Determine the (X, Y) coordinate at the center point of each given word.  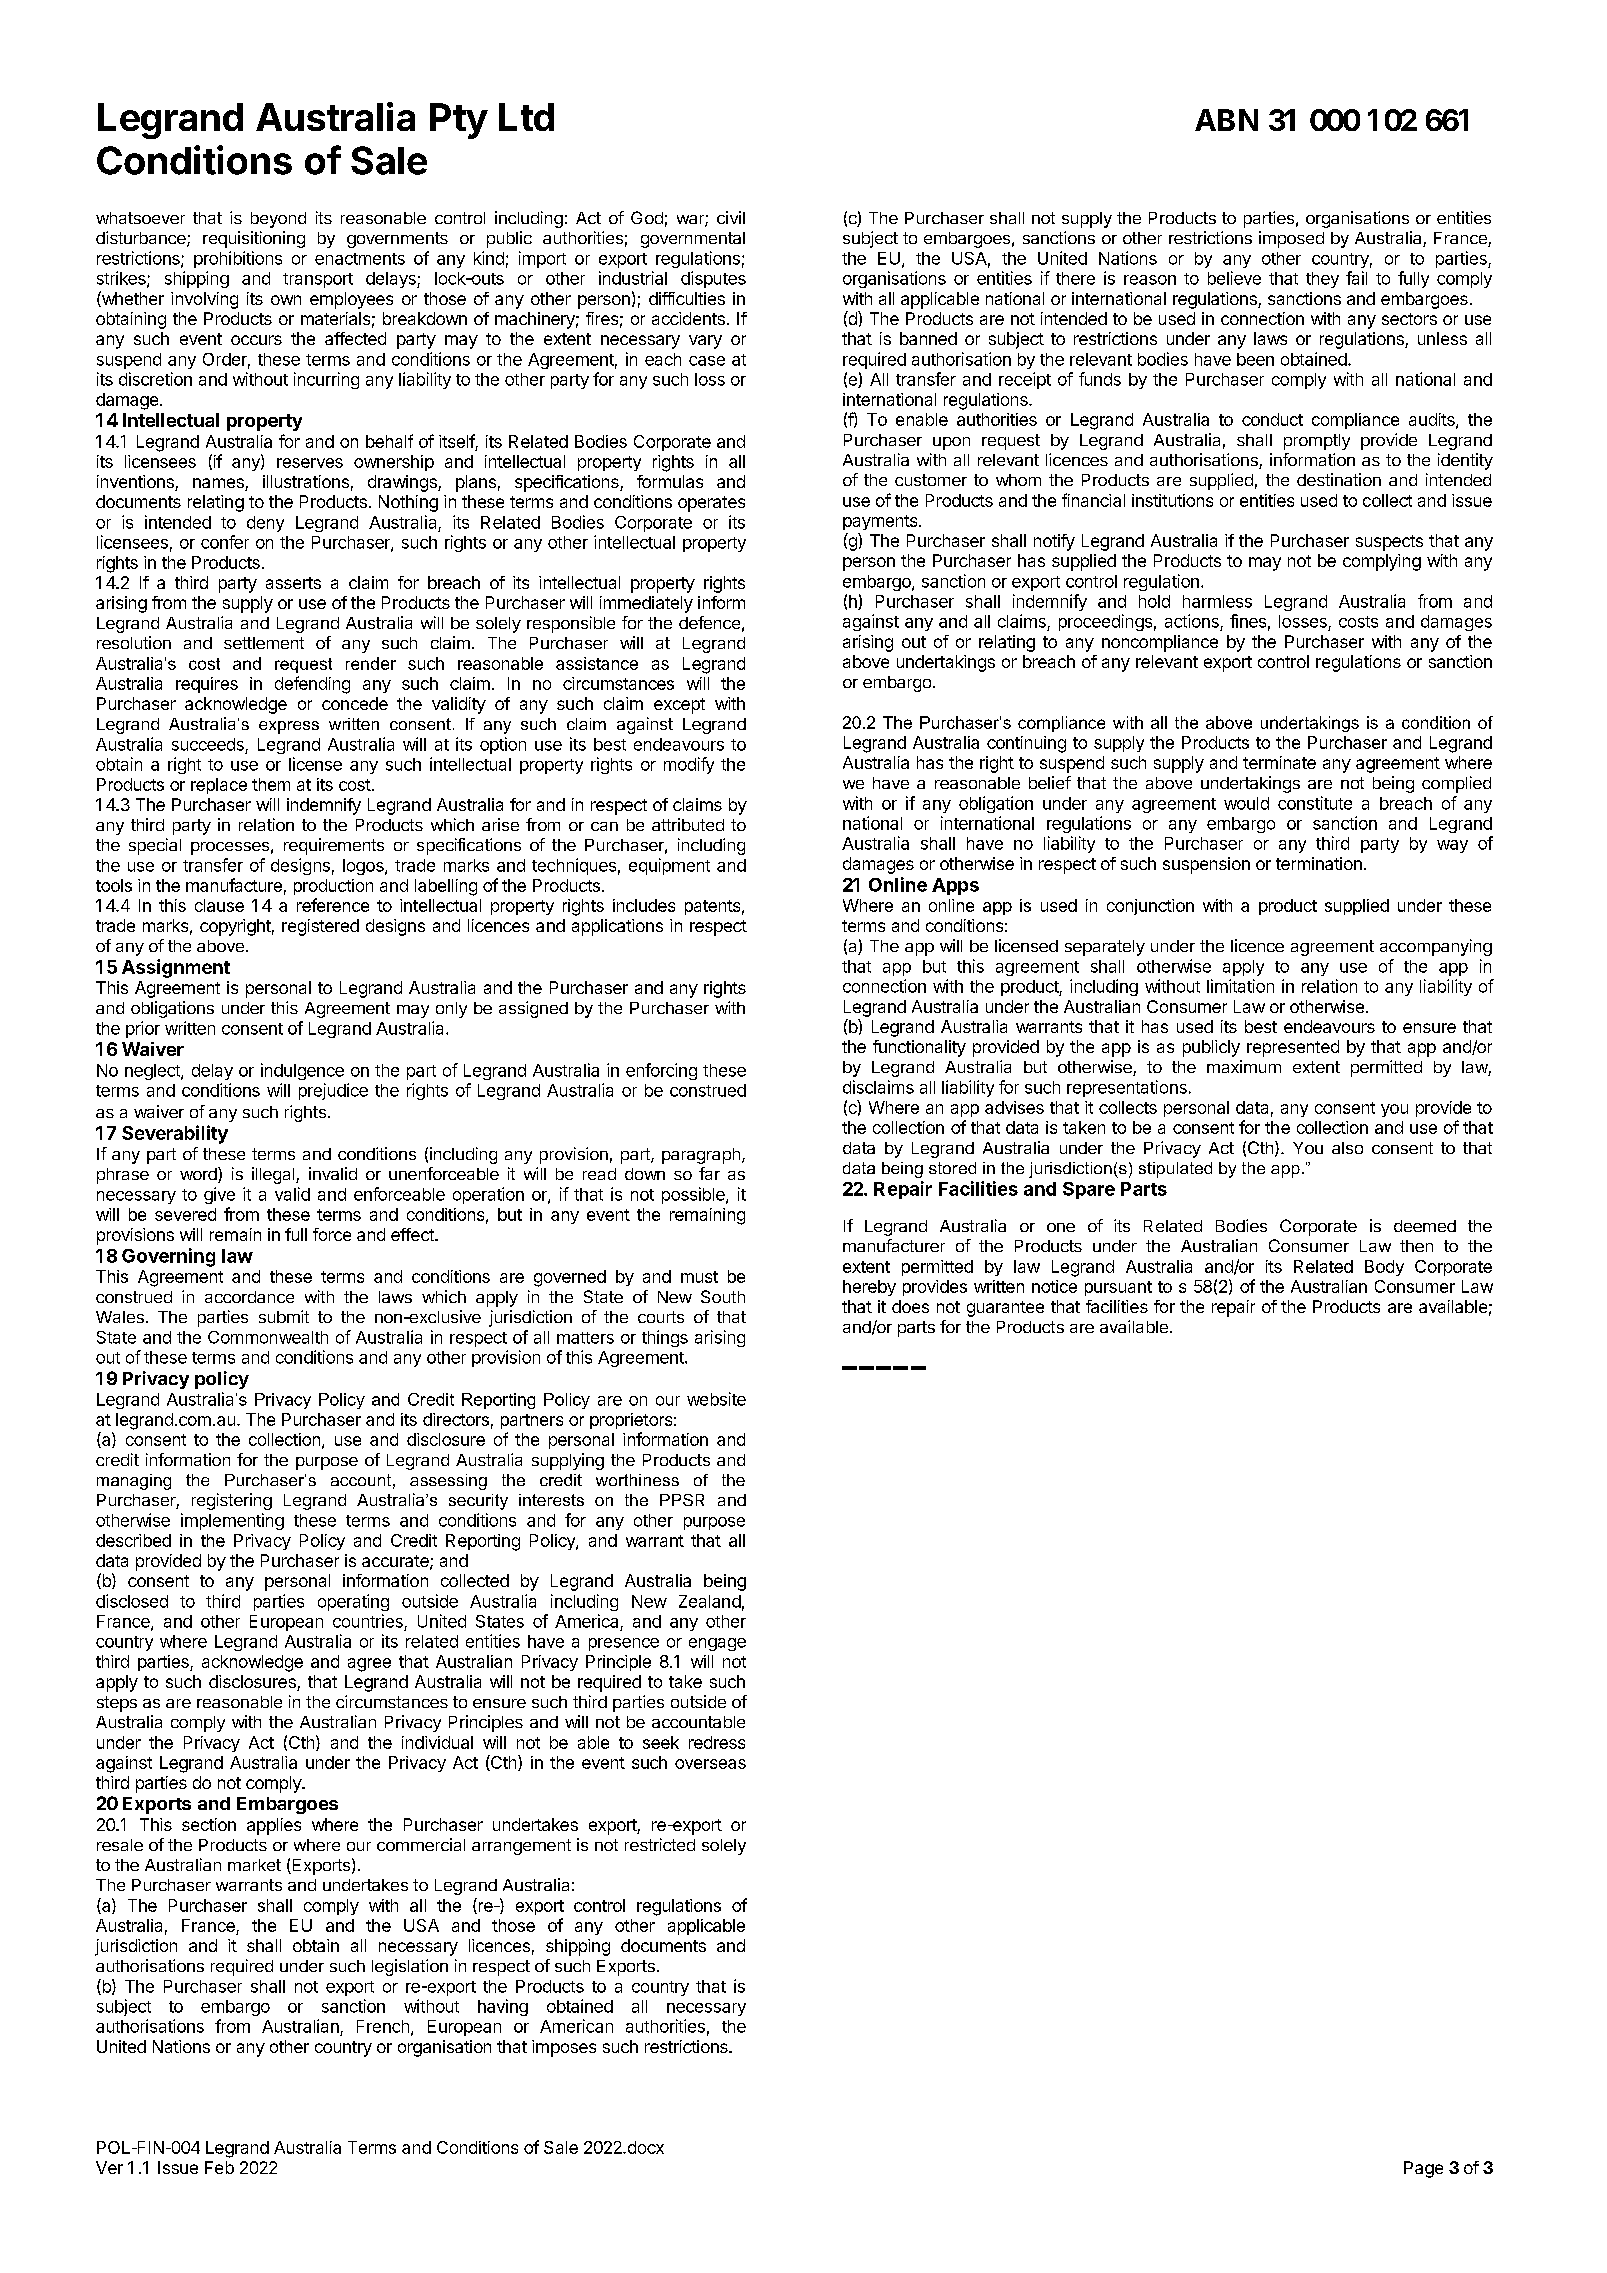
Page (1423, 2169)
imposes (564, 2048)
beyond (278, 220)
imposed (1291, 239)
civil (731, 217)
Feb (219, 2167)
